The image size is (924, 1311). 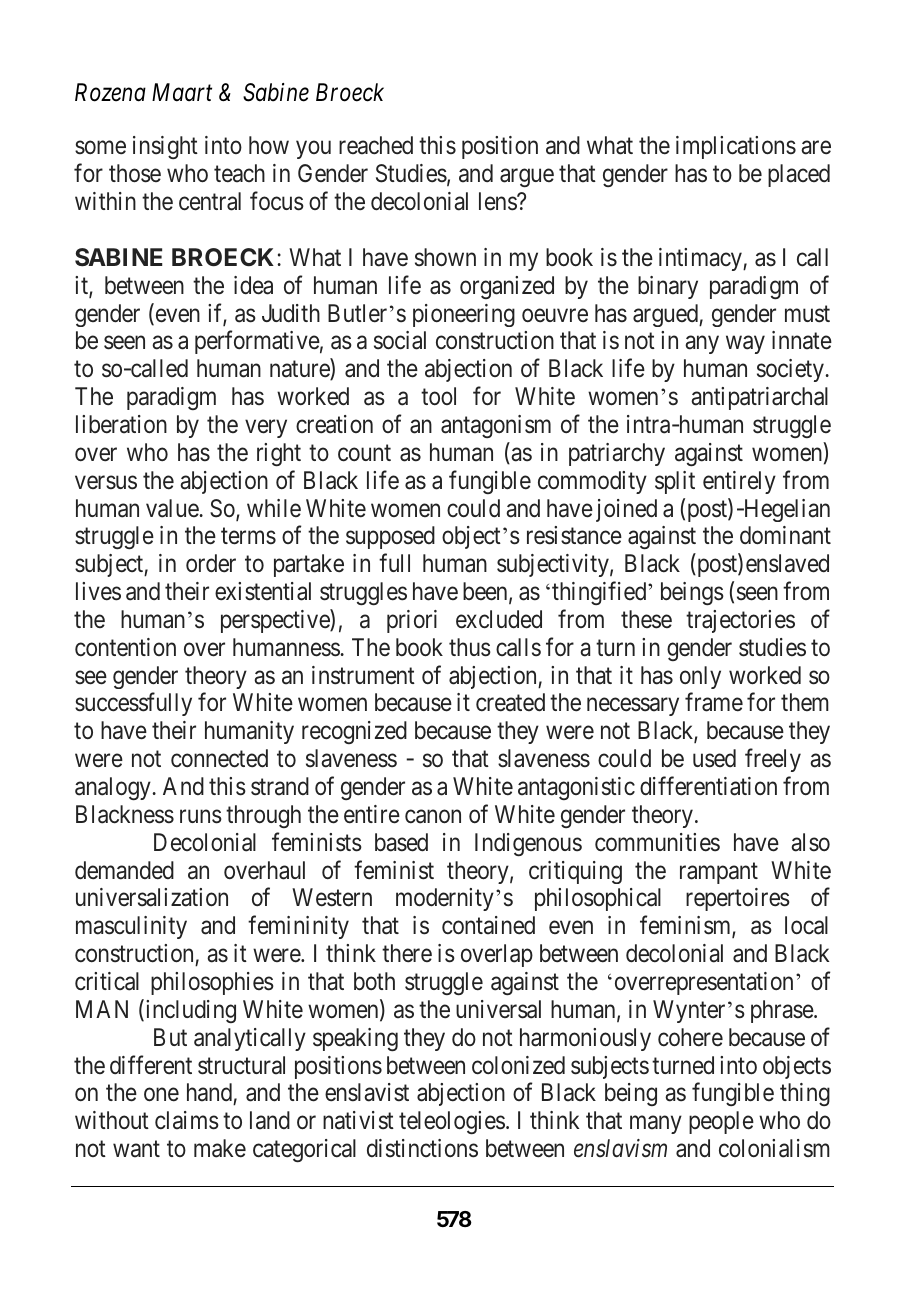 What do you see at coordinates (736, 147) in the screenshot?
I see `implications` at bounding box center [736, 147].
